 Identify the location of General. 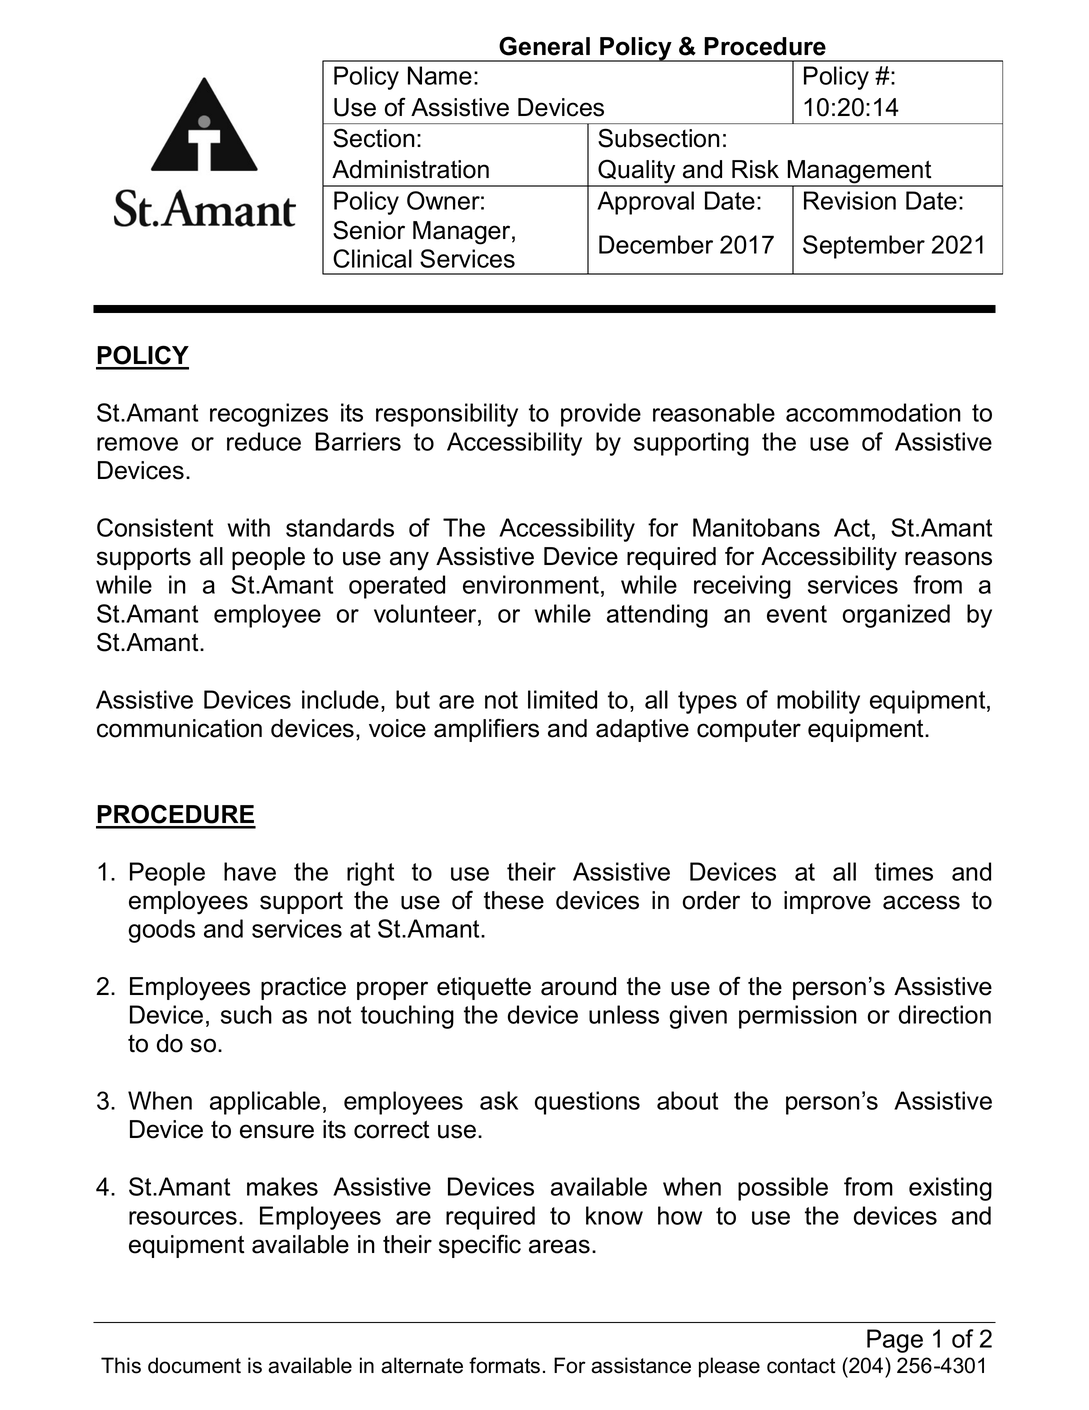
(544, 46).
